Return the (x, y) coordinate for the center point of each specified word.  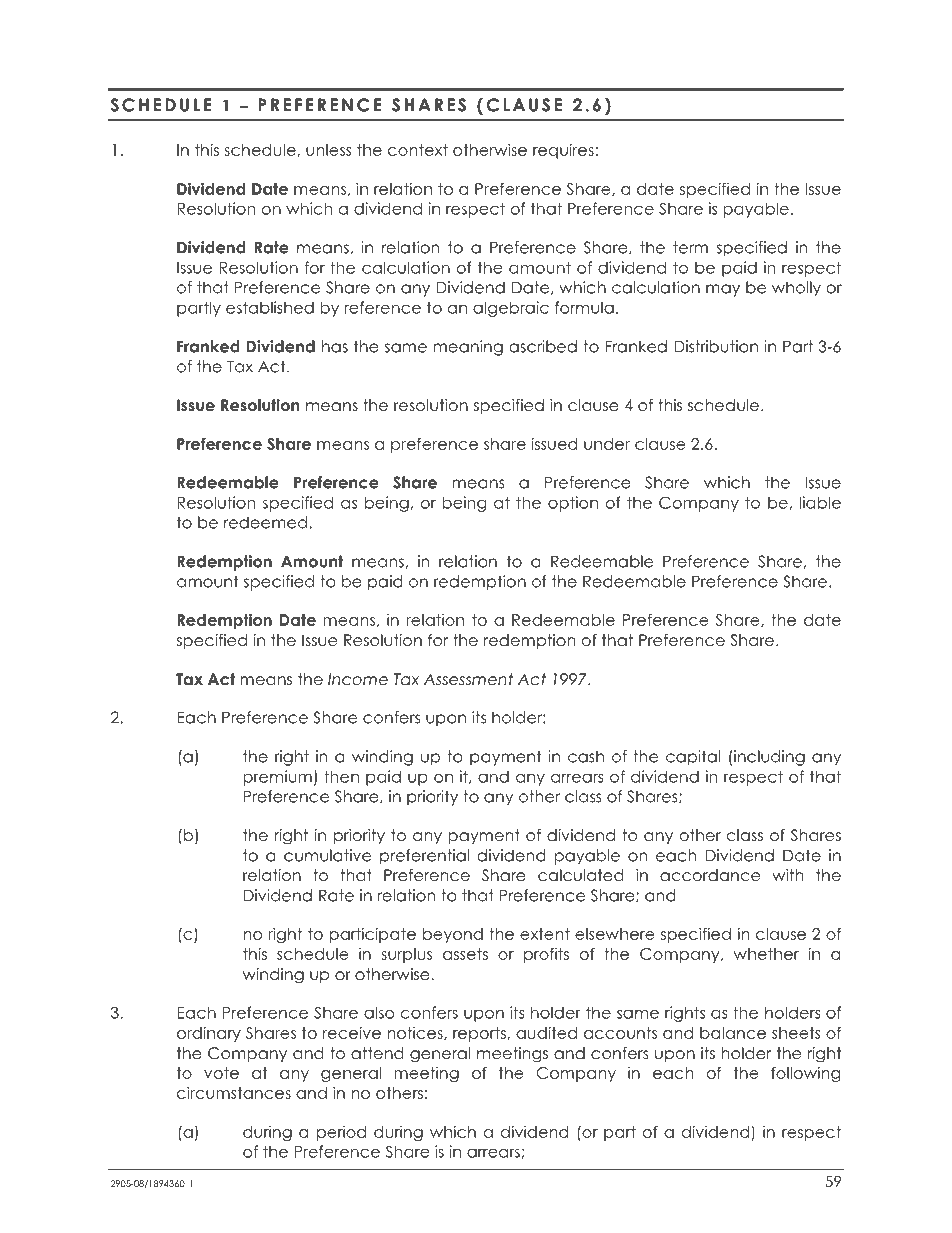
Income (358, 679)
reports (480, 1034)
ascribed (543, 346)
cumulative (327, 855)
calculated (581, 875)
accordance (710, 875)
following (805, 1074)
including (769, 758)
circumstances (234, 1092)
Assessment (468, 679)
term (690, 247)
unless (329, 150)
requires (563, 151)
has (335, 346)
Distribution (716, 346)
